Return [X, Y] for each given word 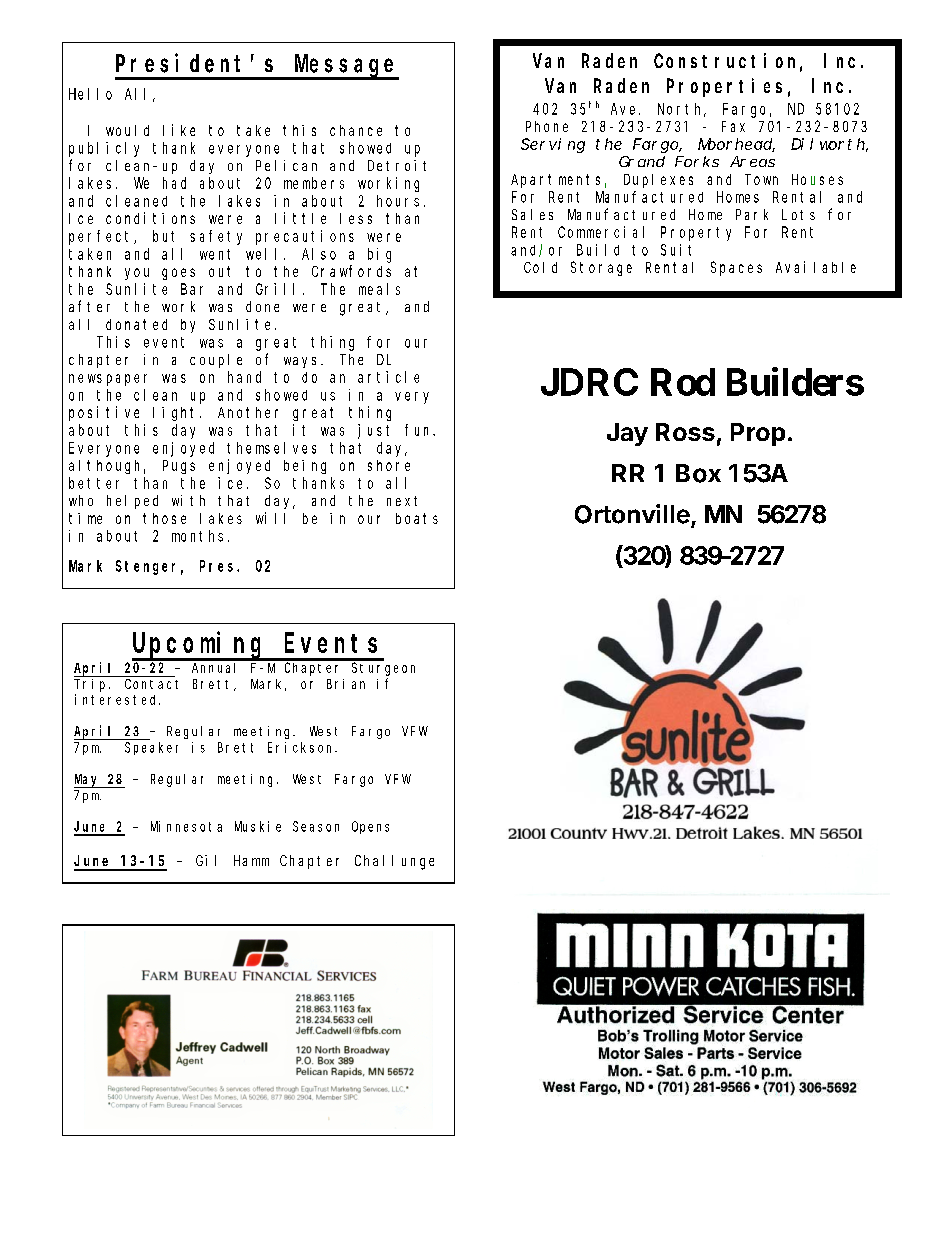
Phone [547, 126]
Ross [685, 432]
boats [417, 518]
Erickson [302, 747]
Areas [752, 161]
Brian [346, 684]
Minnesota [186, 826]
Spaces [736, 269]
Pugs [179, 467]
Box [698, 473]
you [137, 274]
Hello [90, 94]
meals [379, 289]
